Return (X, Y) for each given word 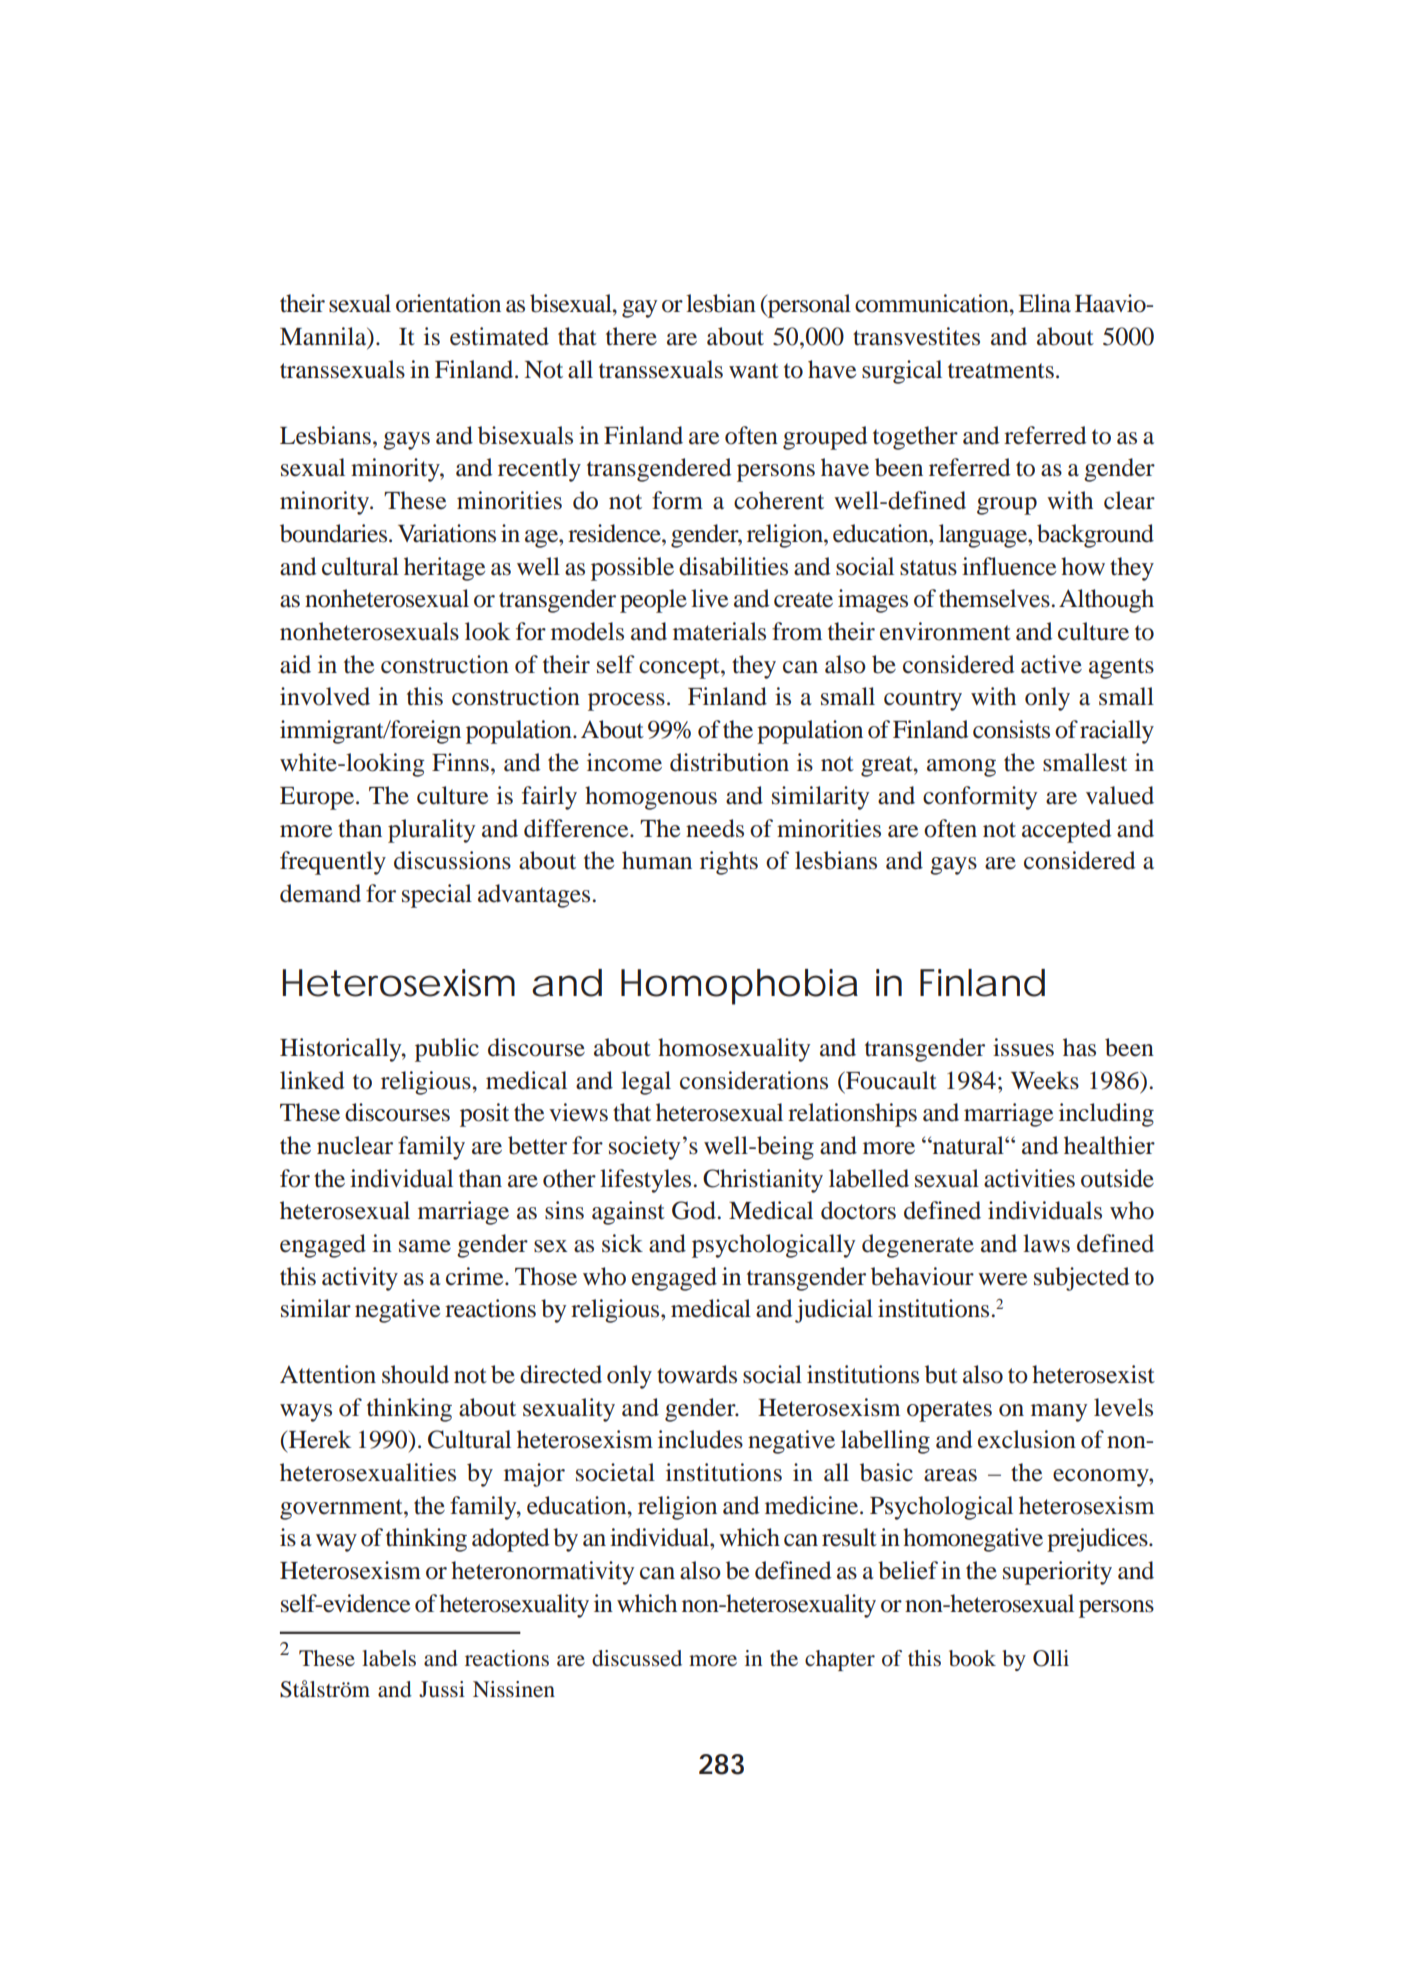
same (425, 1246)
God (694, 1210)
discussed (637, 1658)
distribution (729, 762)
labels (389, 1658)
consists (1011, 729)
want (754, 371)
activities (1029, 1178)
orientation (448, 303)
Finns (460, 762)
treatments (1001, 371)
